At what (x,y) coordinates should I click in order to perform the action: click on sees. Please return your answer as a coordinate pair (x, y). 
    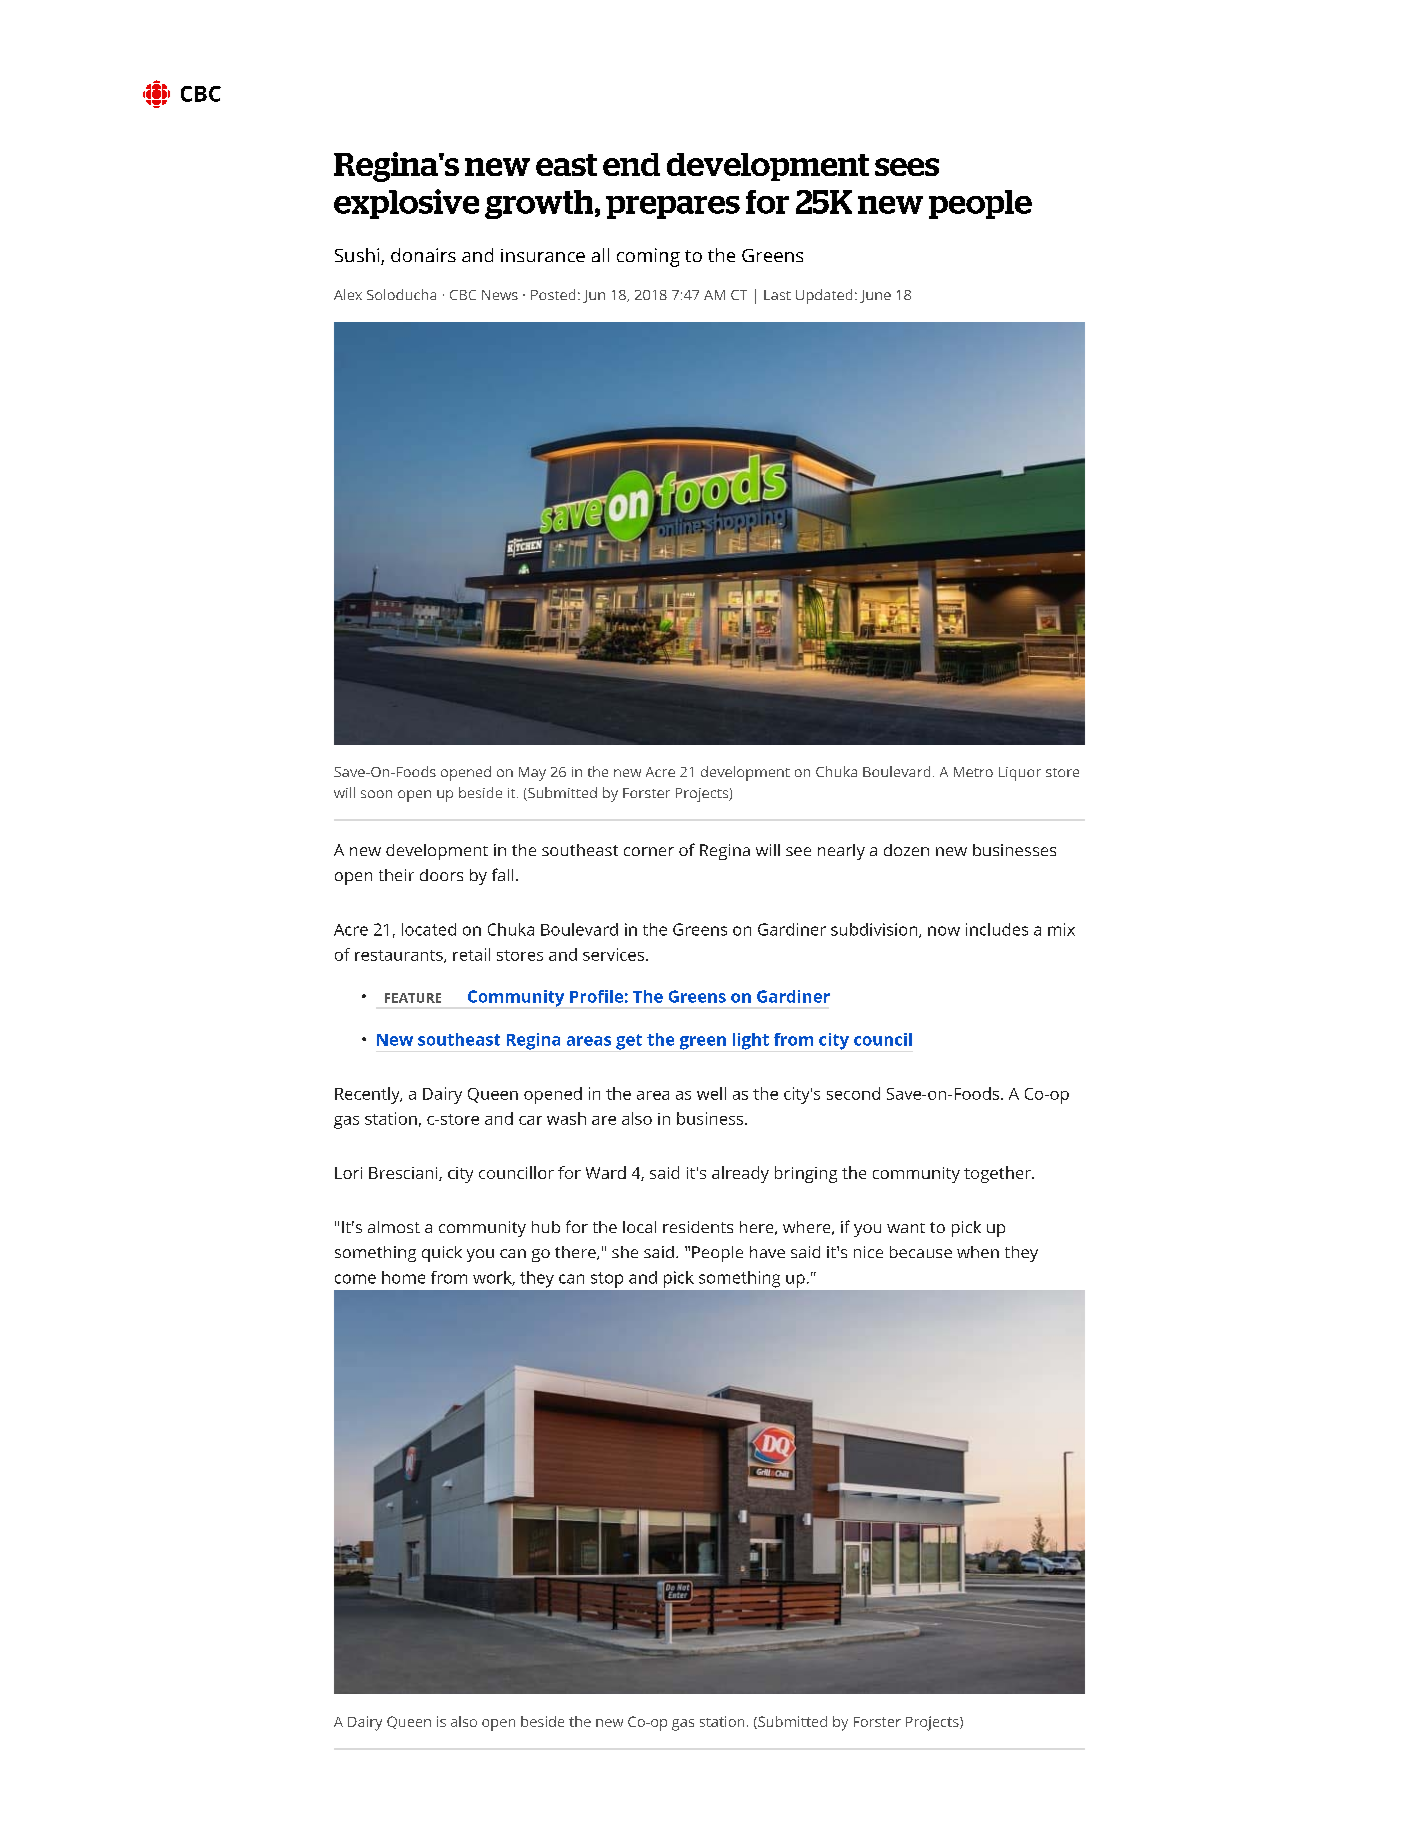
    Looking at the image, I should click on (907, 167).
